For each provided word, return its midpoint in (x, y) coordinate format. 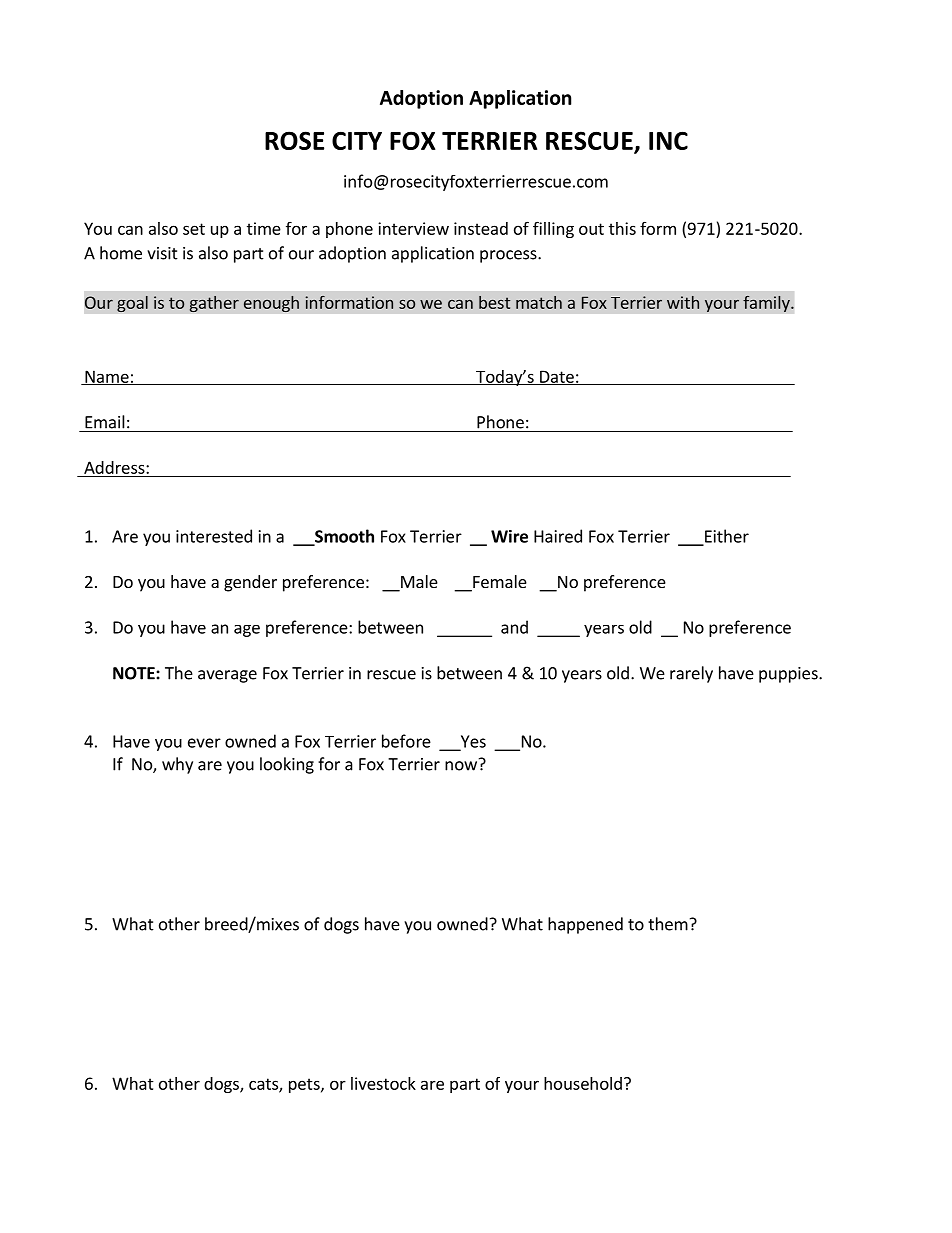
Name (107, 377)
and (514, 627)
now (461, 766)
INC (668, 140)
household (583, 1083)
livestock (383, 1083)
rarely (691, 674)
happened (585, 925)
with (683, 302)
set (194, 229)
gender (250, 583)
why (177, 765)
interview (413, 228)
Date (556, 377)
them (668, 924)
